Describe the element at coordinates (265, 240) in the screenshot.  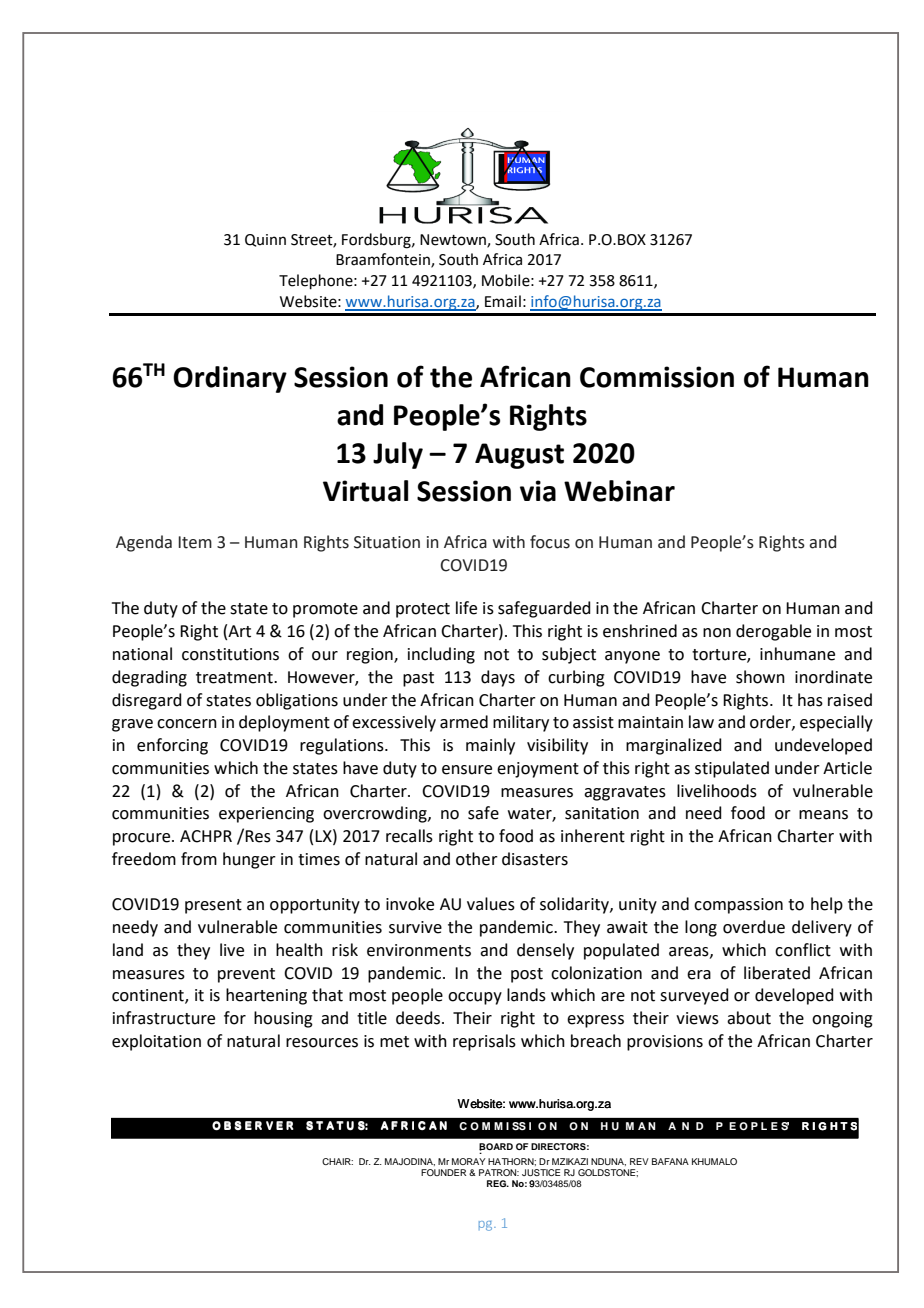
I see `Quinn` at that location.
